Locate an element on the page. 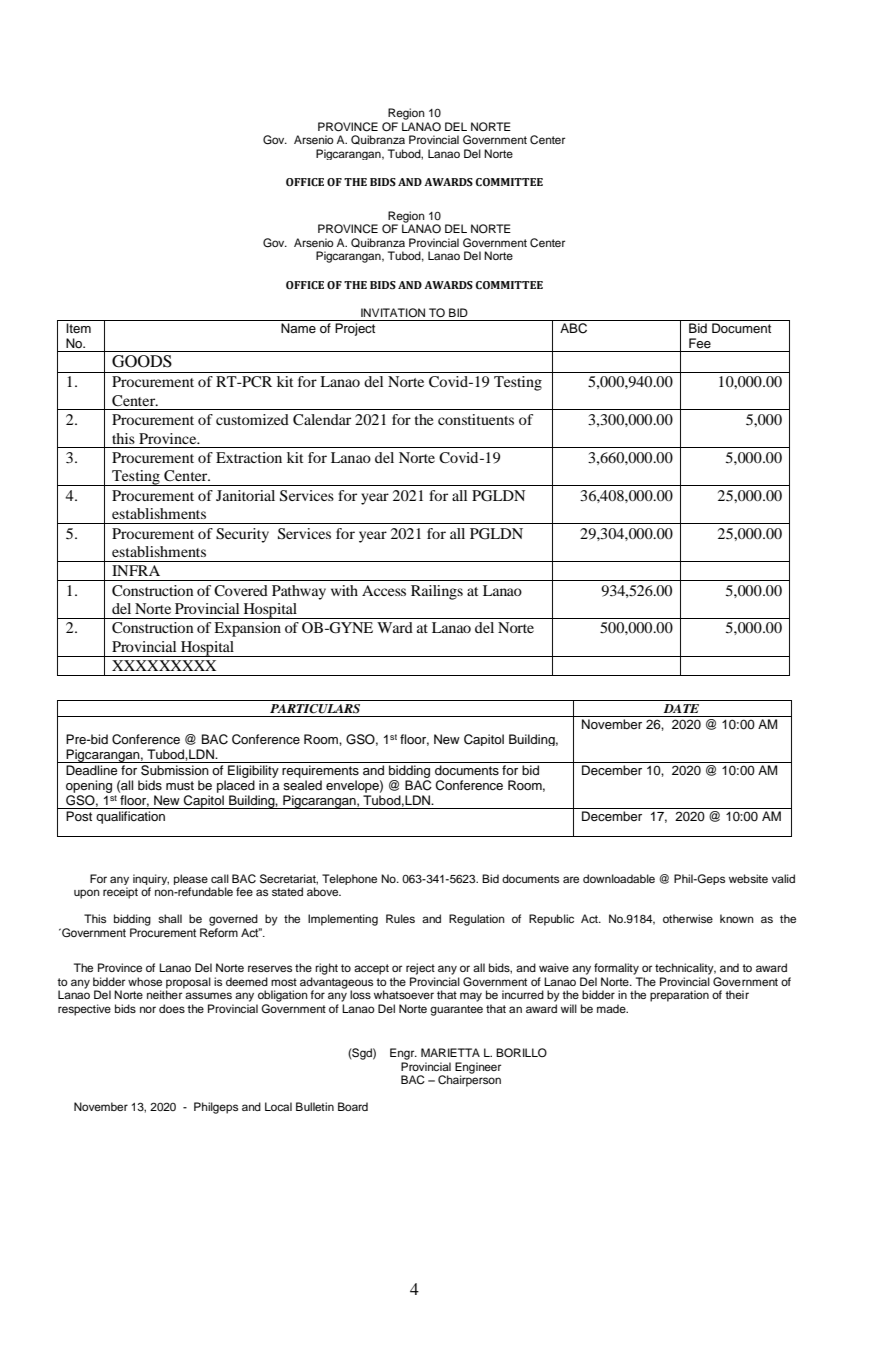 The width and height of the image is (872, 1372). Local is located at coordinates (278, 1106).
